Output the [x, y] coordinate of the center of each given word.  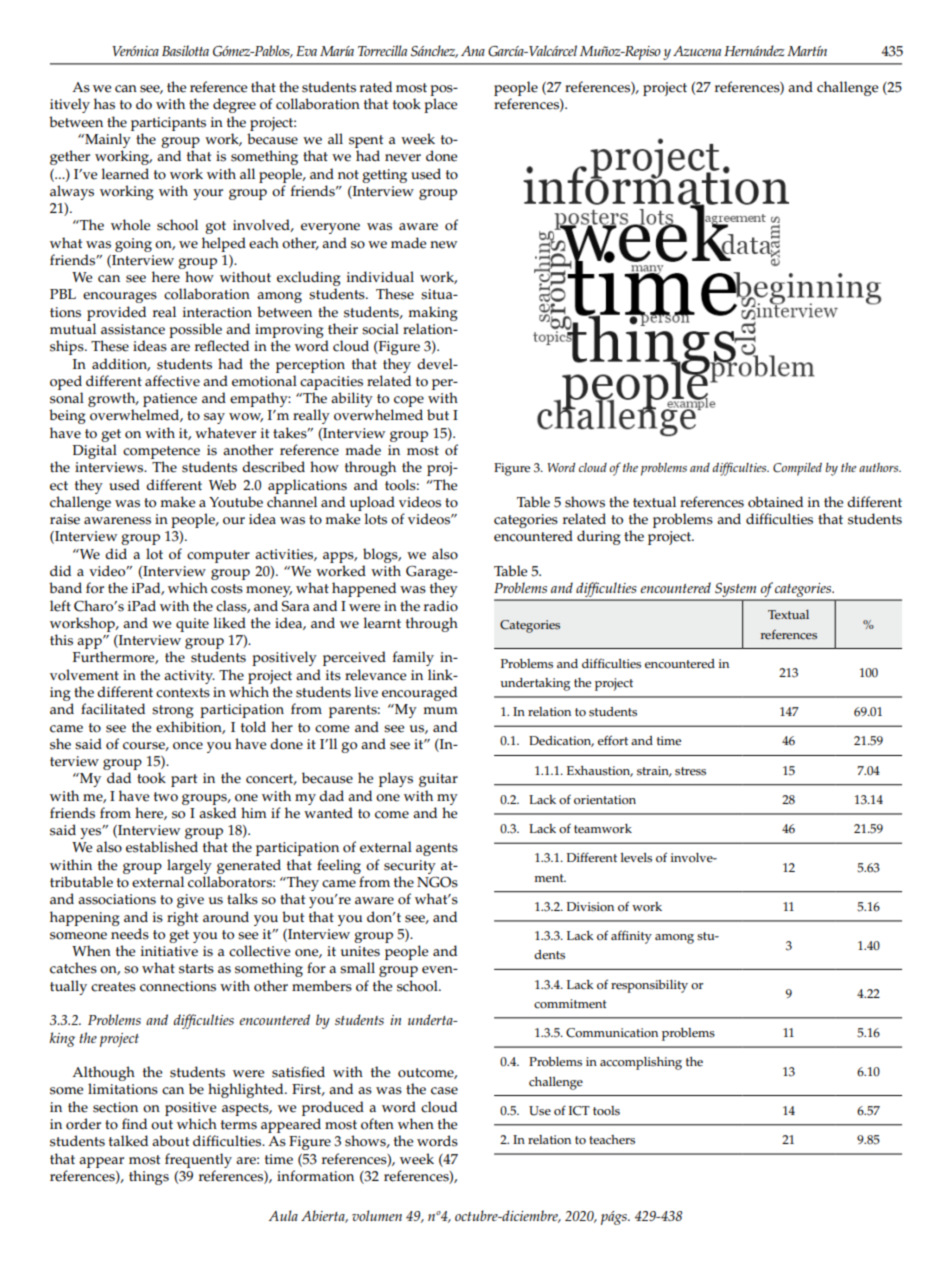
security [410, 867]
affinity [631, 937]
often [377, 1124]
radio [441, 606]
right [182, 918]
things [149, 1177]
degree [234, 105]
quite [192, 625]
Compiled [797, 469]
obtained [775, 502]
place [440, 105]
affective [172, 381]
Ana [473, 51]
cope [408, 403]
